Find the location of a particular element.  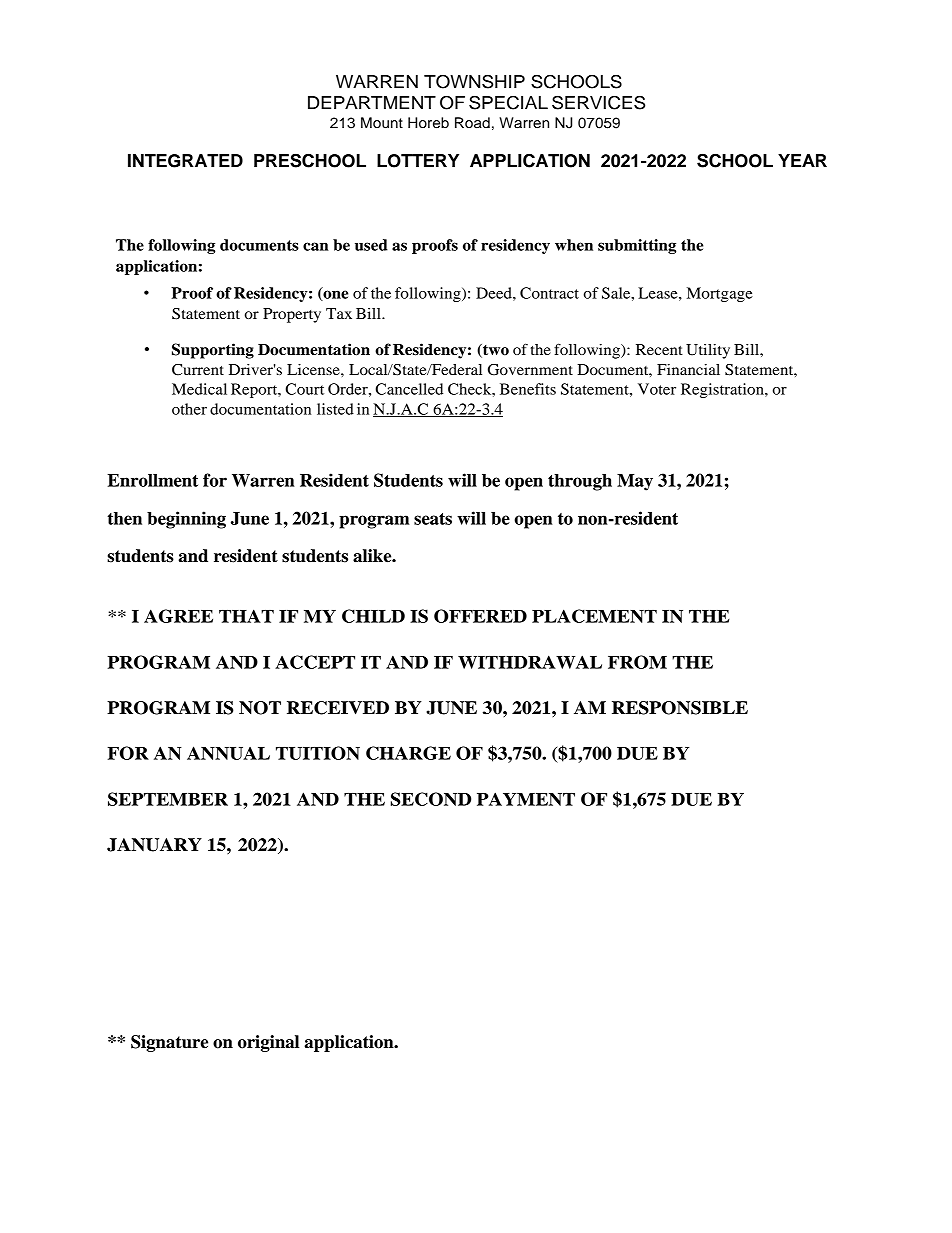

Signature is located at coordinates (169, 1043).
